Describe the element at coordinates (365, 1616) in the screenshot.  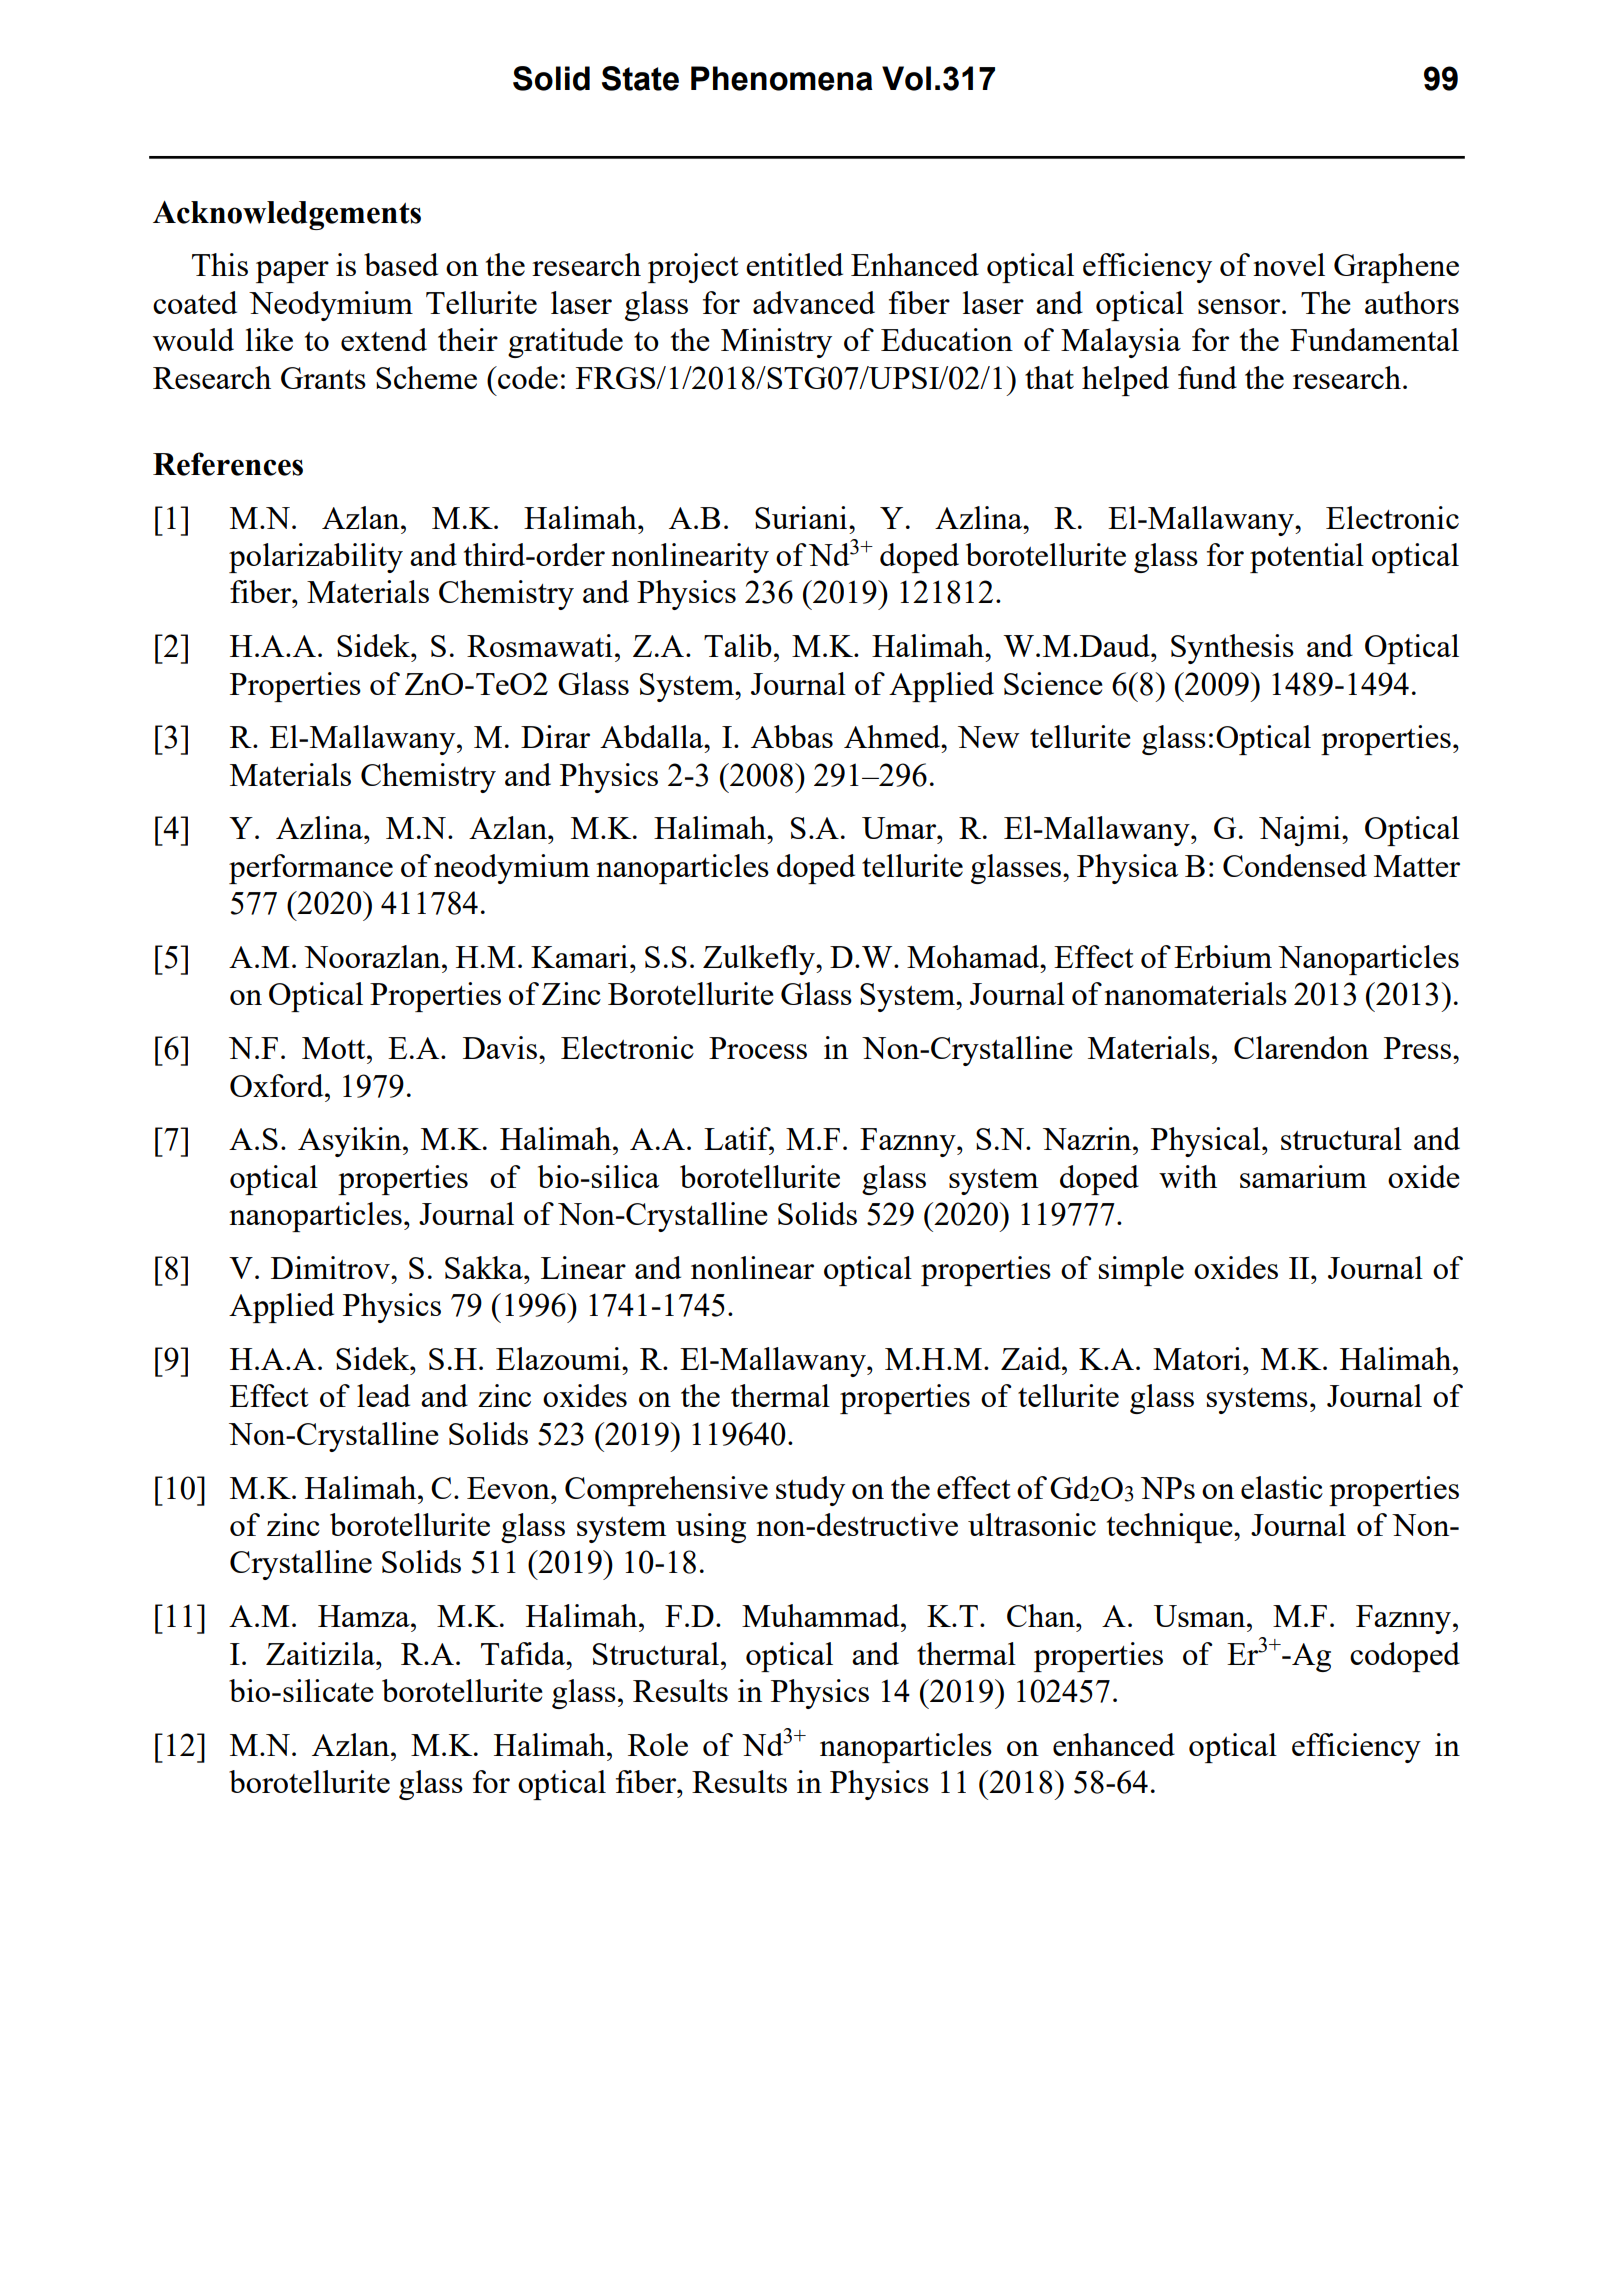
I see `Hamza` at that location.
